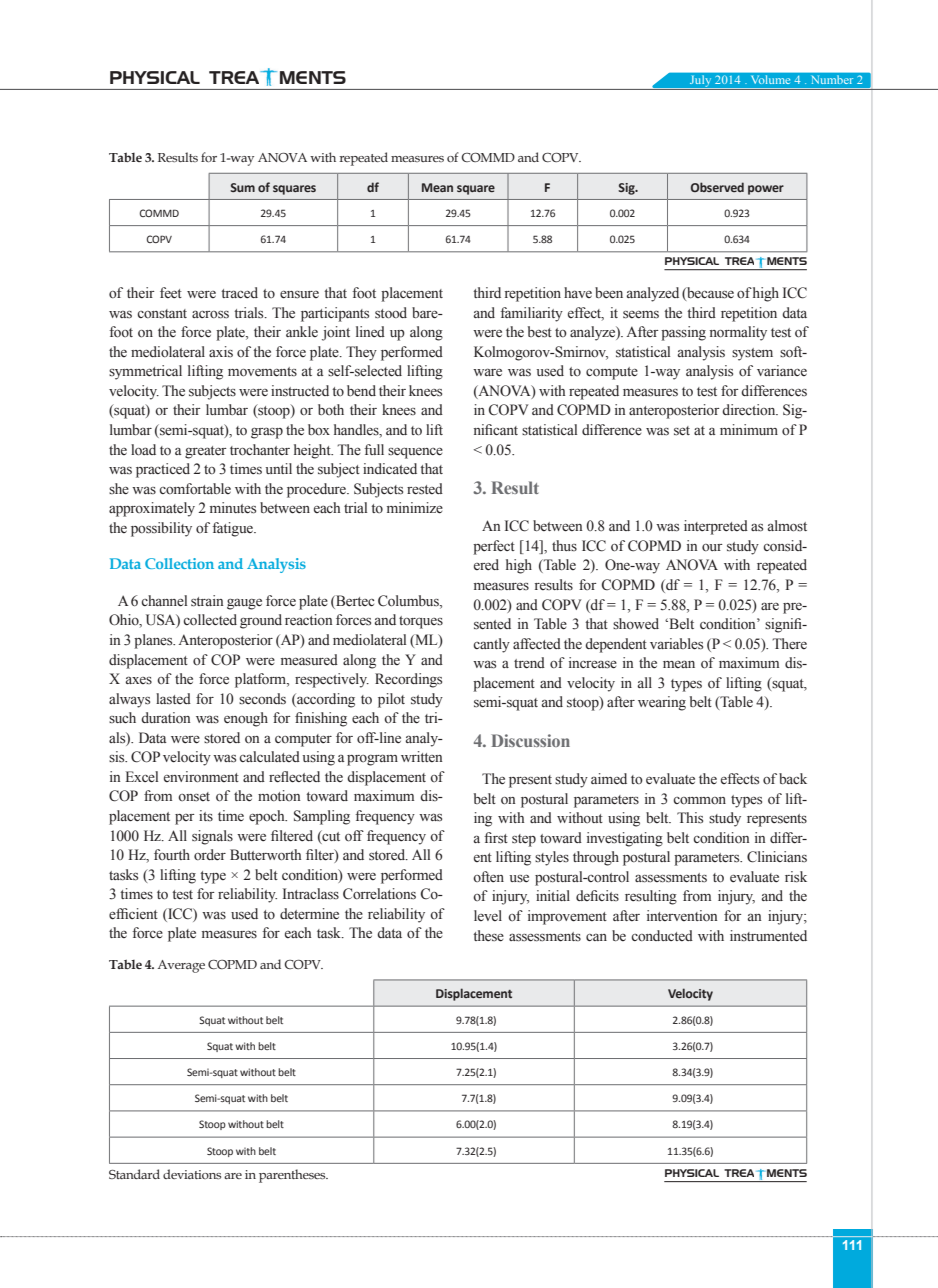 Image resolution: width=938 pixels, height=1288 pixels. I want to click on lasted, so click(173, 699).
